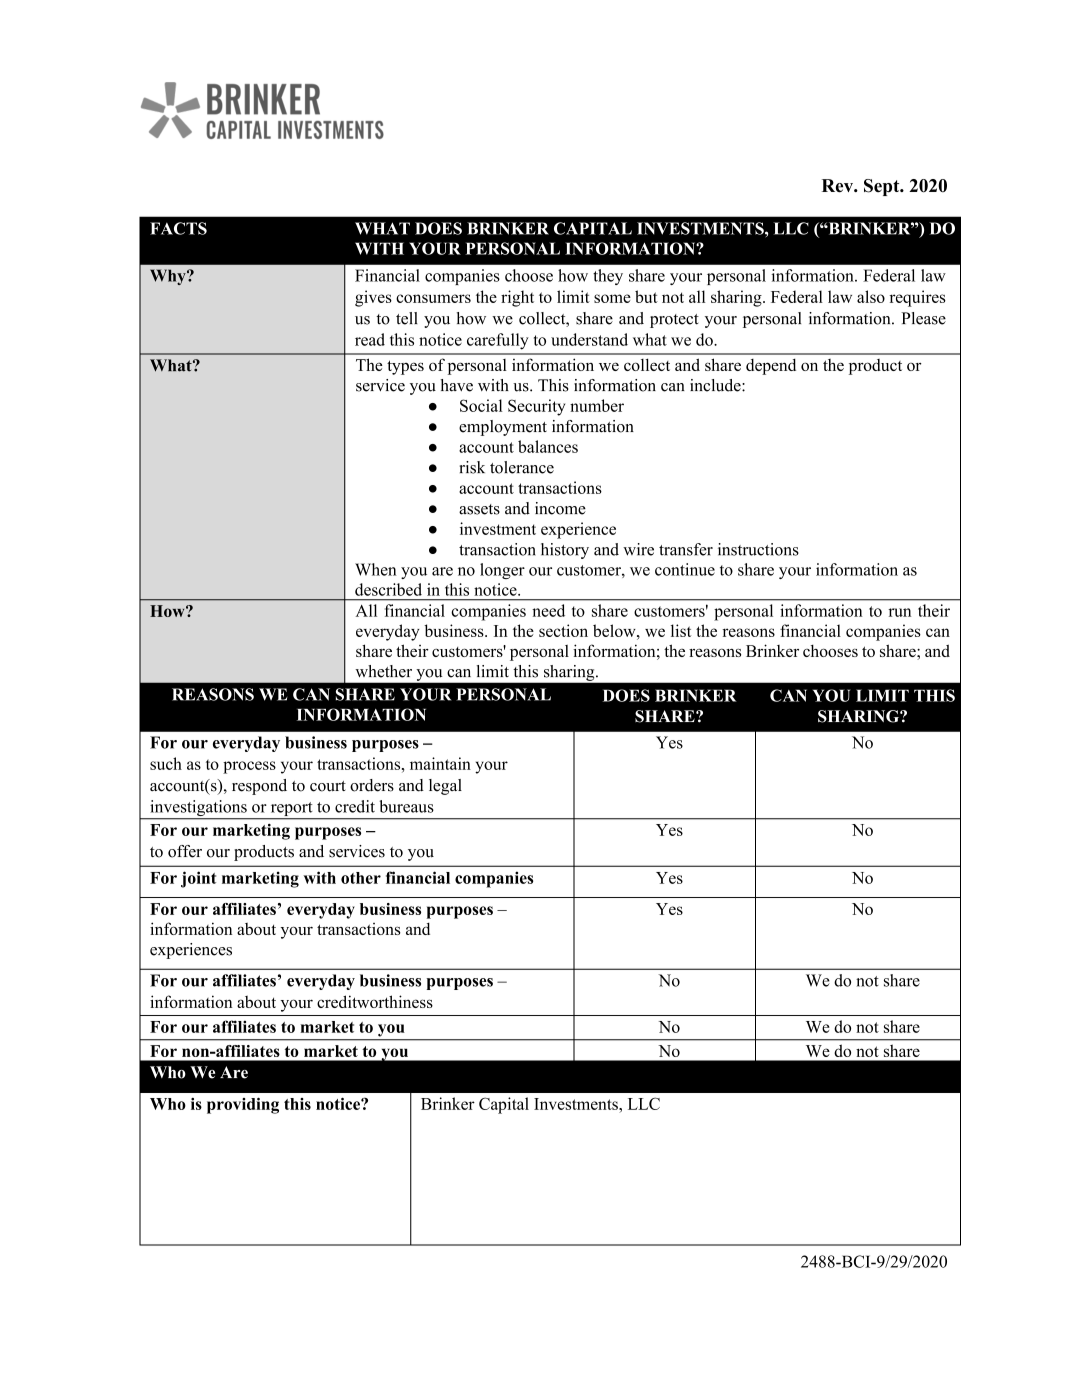 This image has width=1074, height=1390. What do you see at coordinates (681, 630) in the image?
I see `list` at bounding box center [681, 630].
